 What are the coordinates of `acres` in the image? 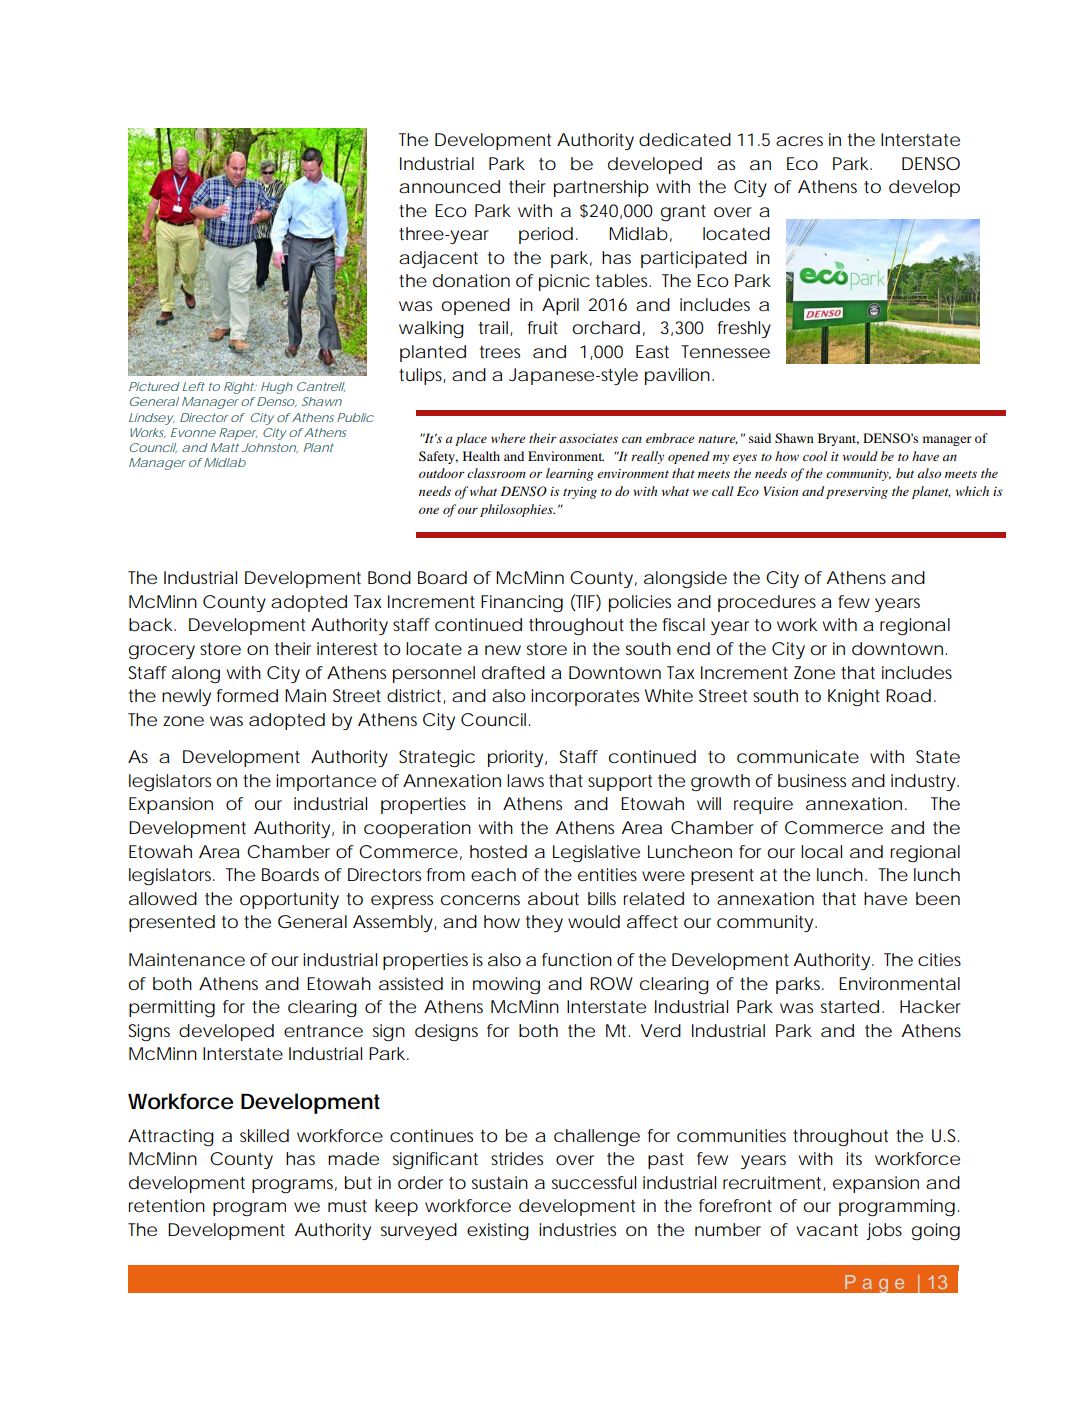 It's located at (799, 141).
